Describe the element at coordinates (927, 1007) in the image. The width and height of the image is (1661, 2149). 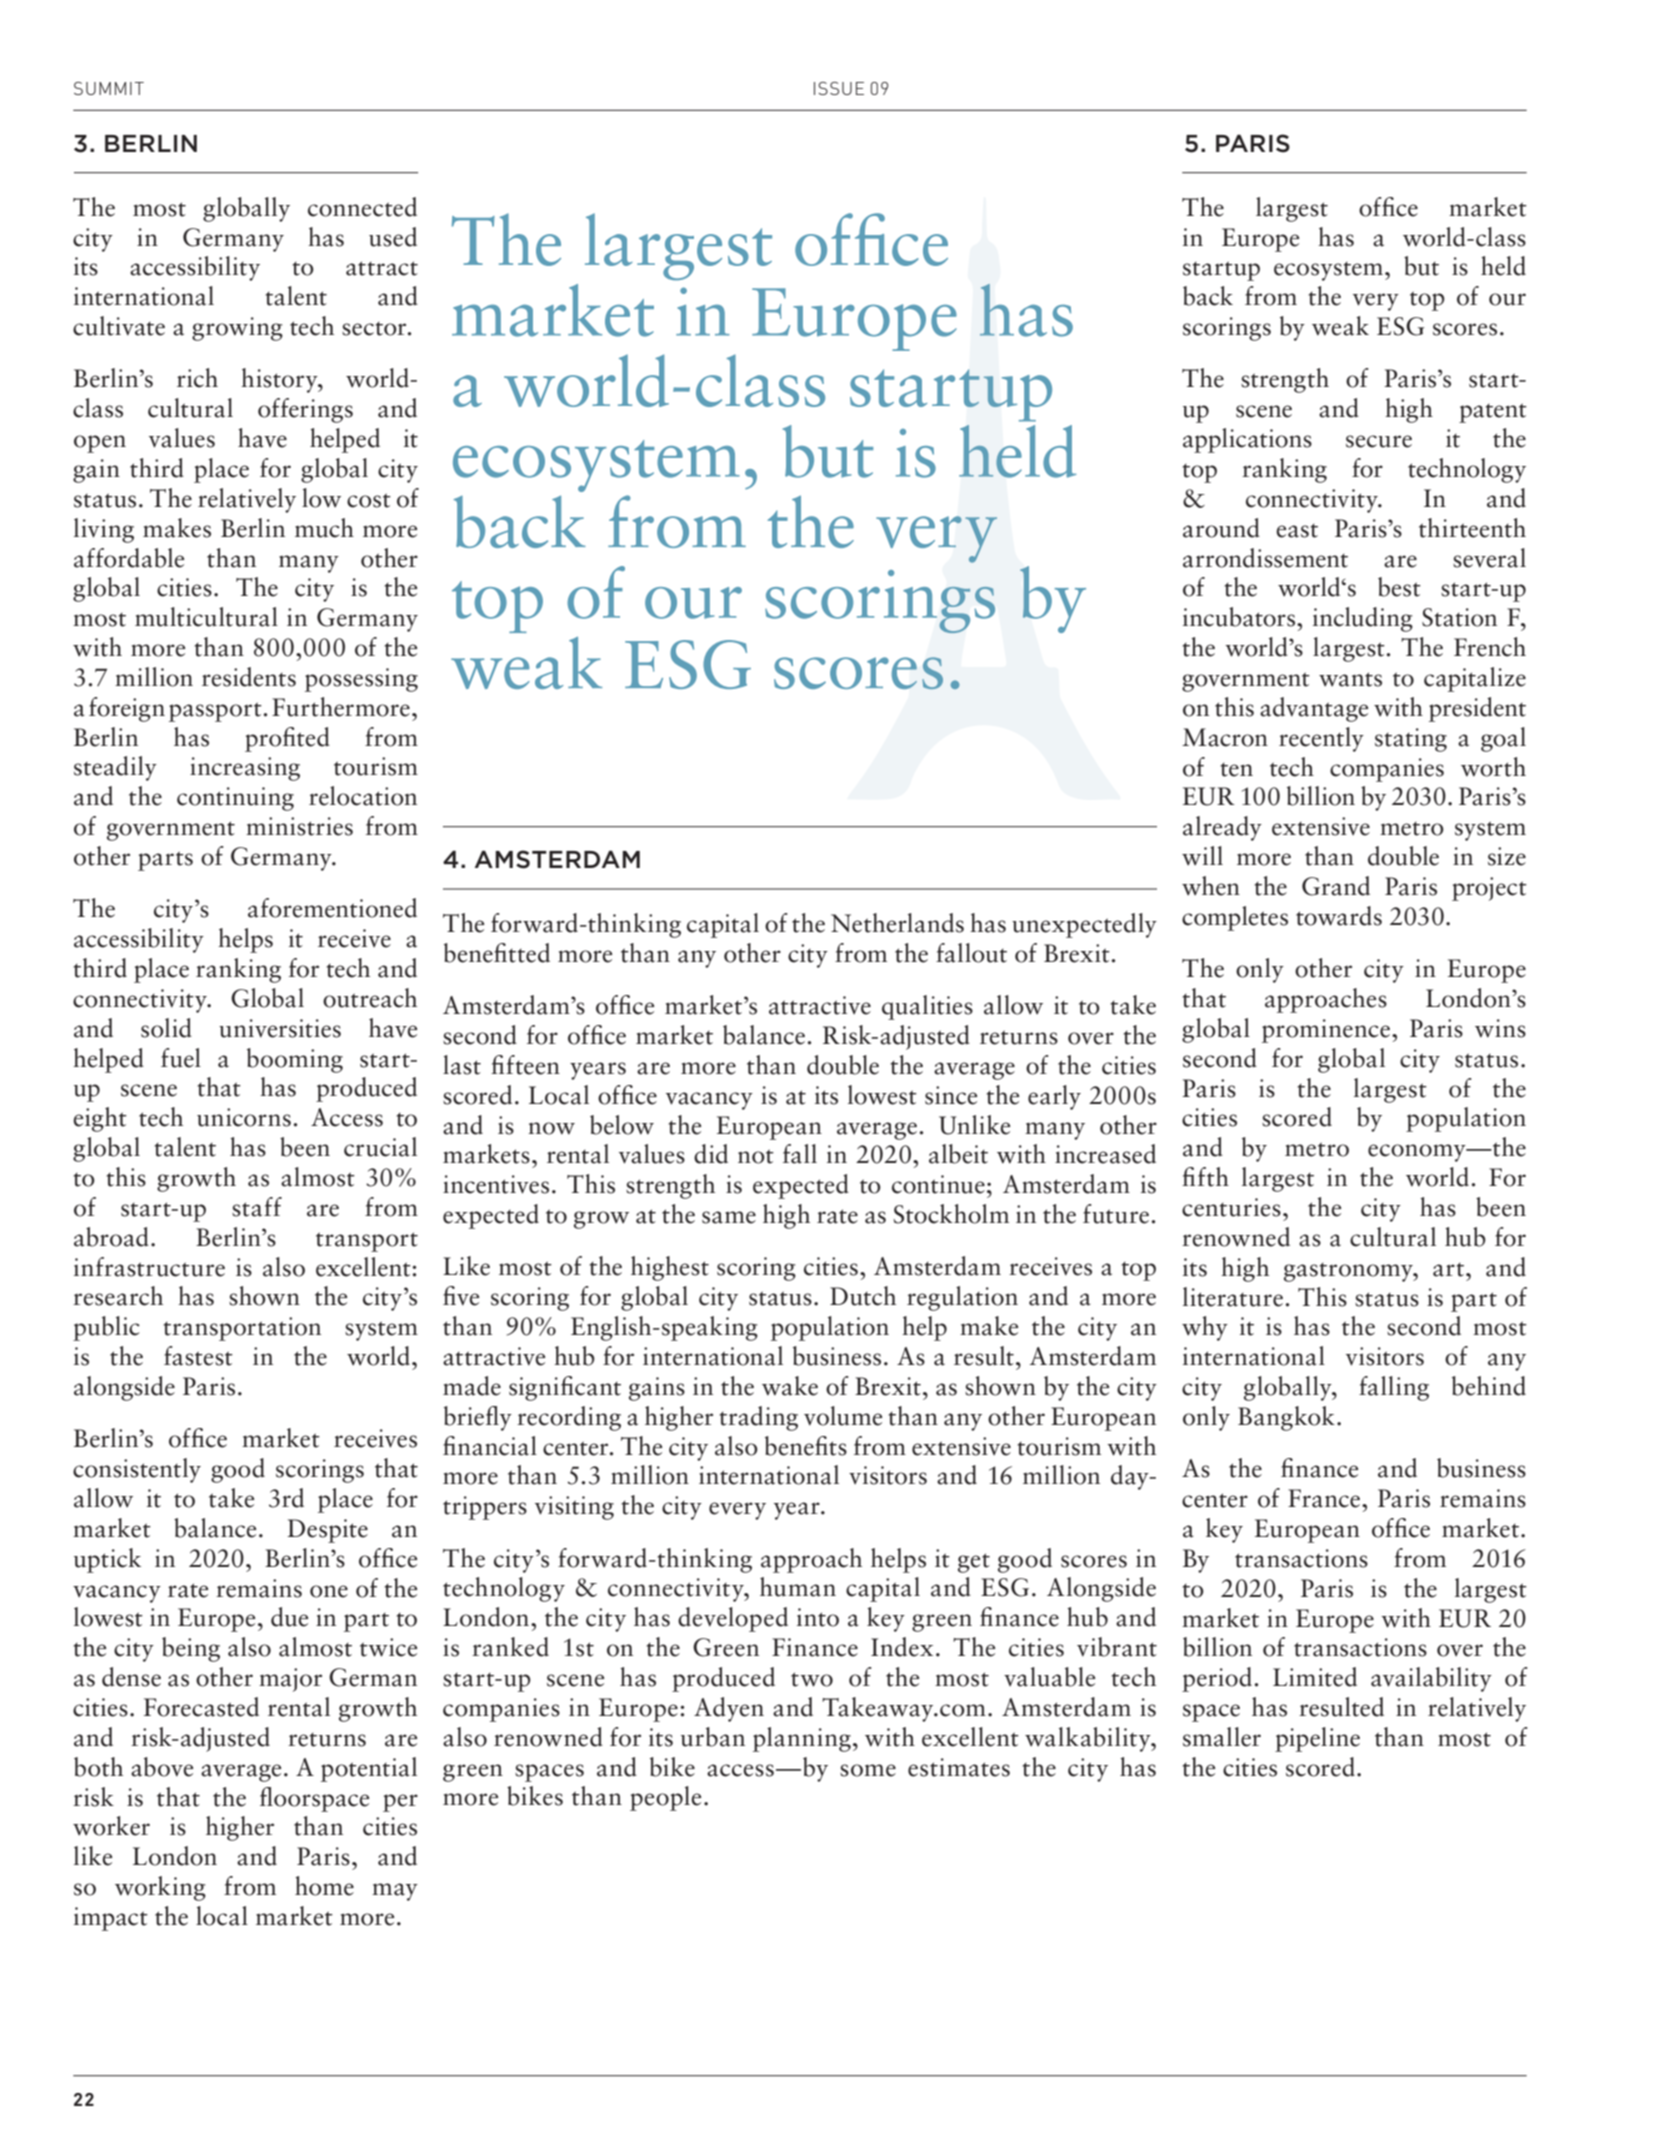
I see `qualities` at that location.
